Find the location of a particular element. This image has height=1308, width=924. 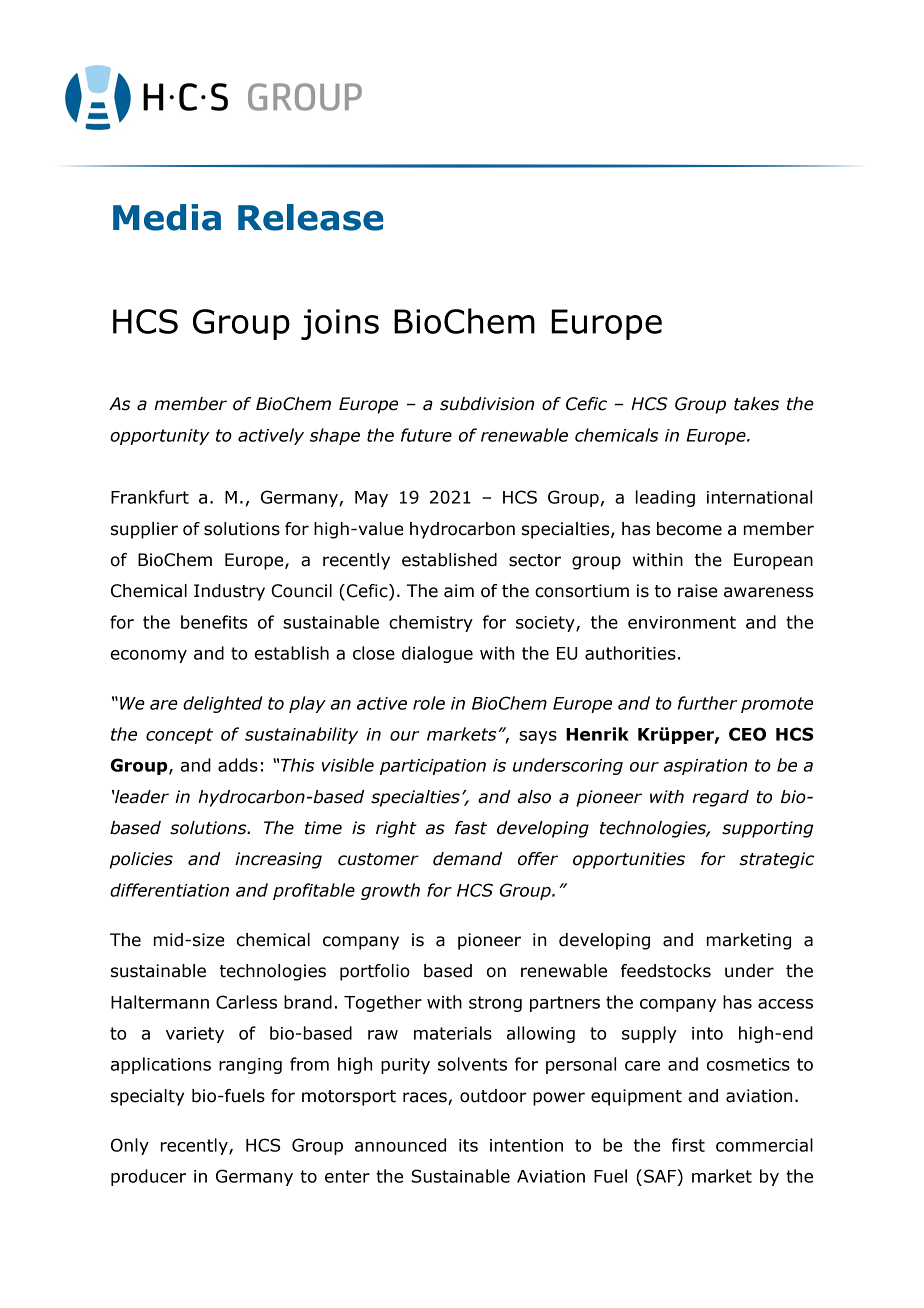

Release is located at coordinates (311, 217).
